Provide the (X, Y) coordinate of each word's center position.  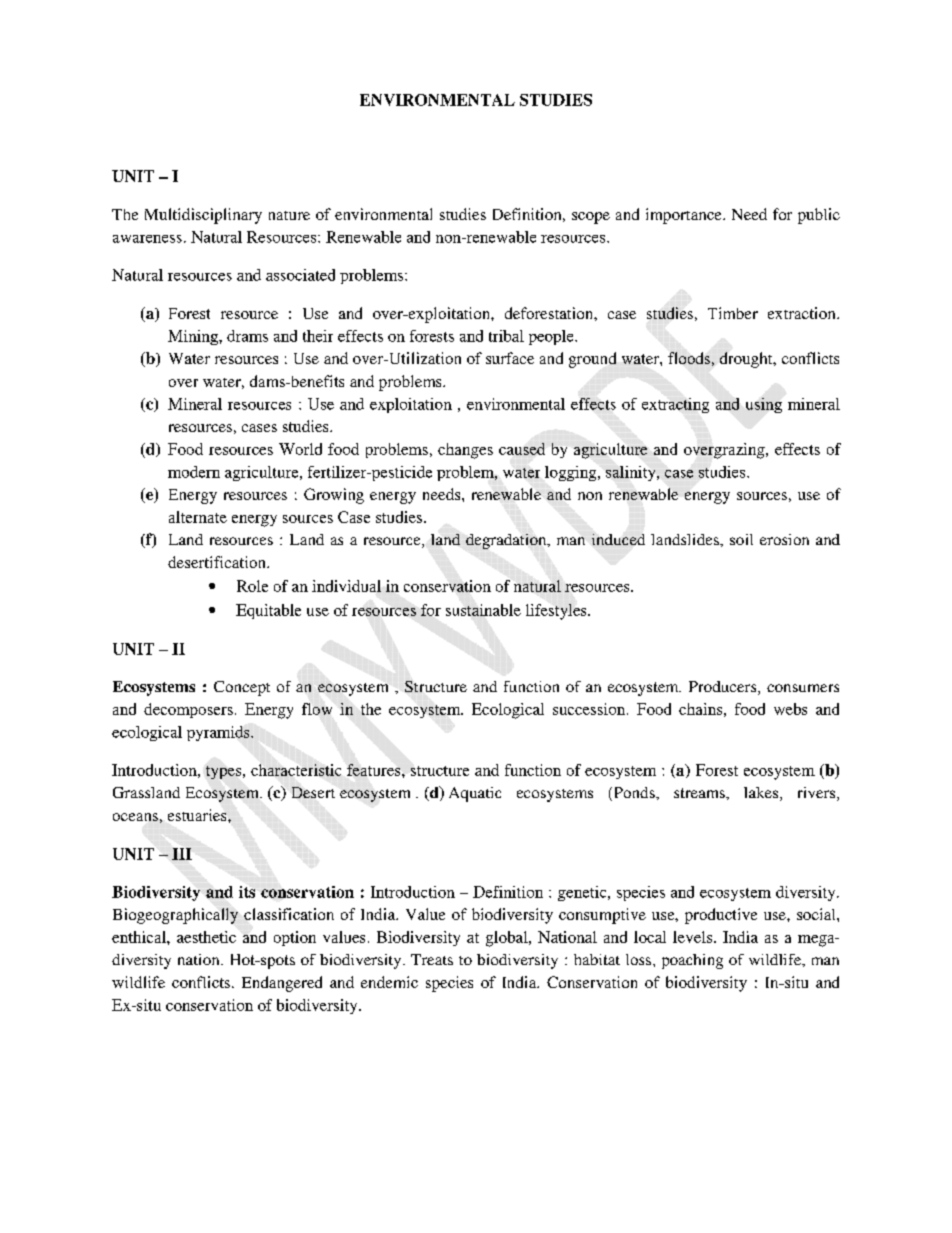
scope (591, 218)
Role (252, 586)
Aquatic (475, 794)
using (764, 405)
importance (685, 216)
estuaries (198, 815)
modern (194, 472)
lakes (762, 794)
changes (465, 451)
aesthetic (206, 937)
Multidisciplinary (203, 216)
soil (741, 539)
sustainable (483, 610)
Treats (432, 959)
